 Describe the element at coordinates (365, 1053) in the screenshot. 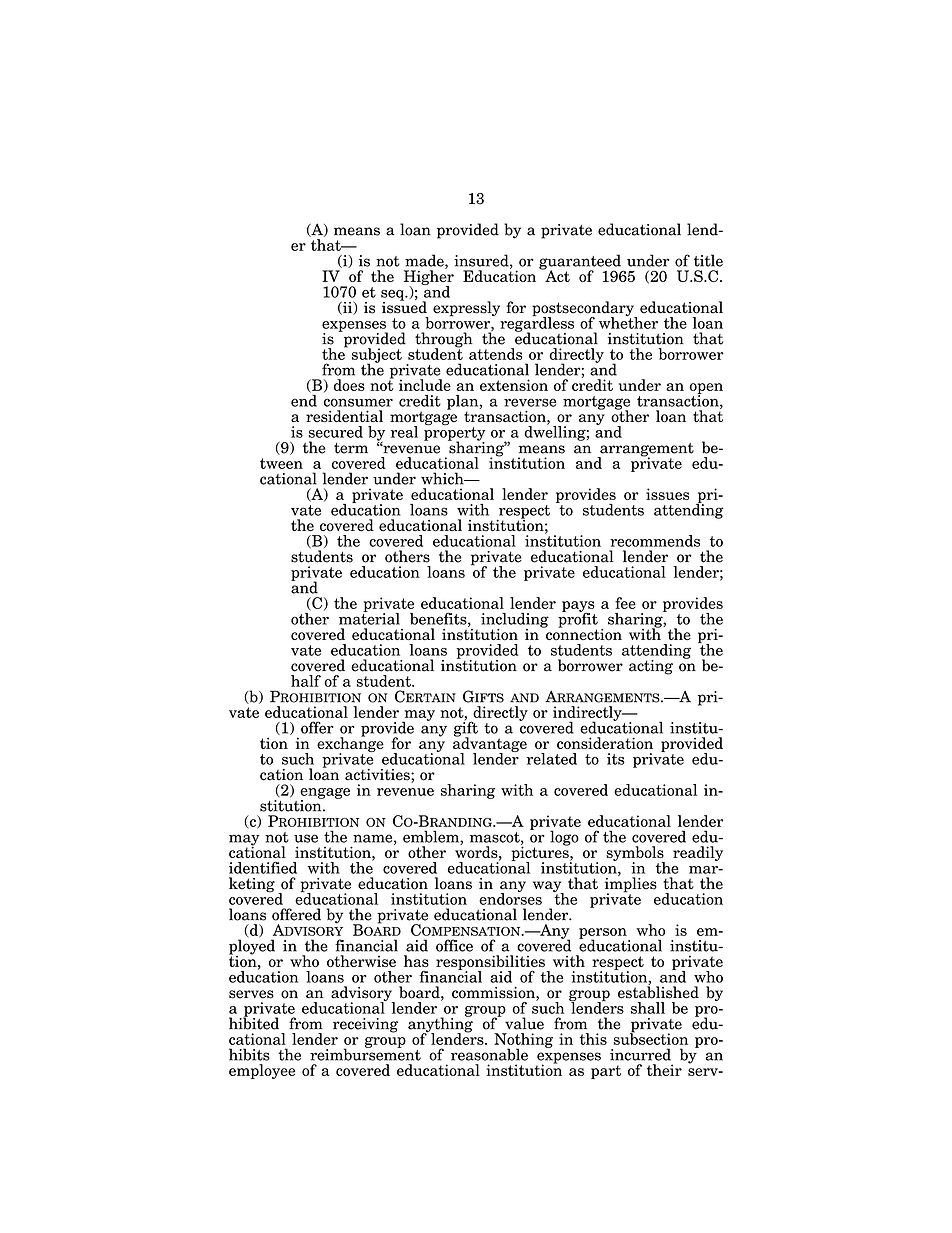

I see `reimbursement` at that location.
